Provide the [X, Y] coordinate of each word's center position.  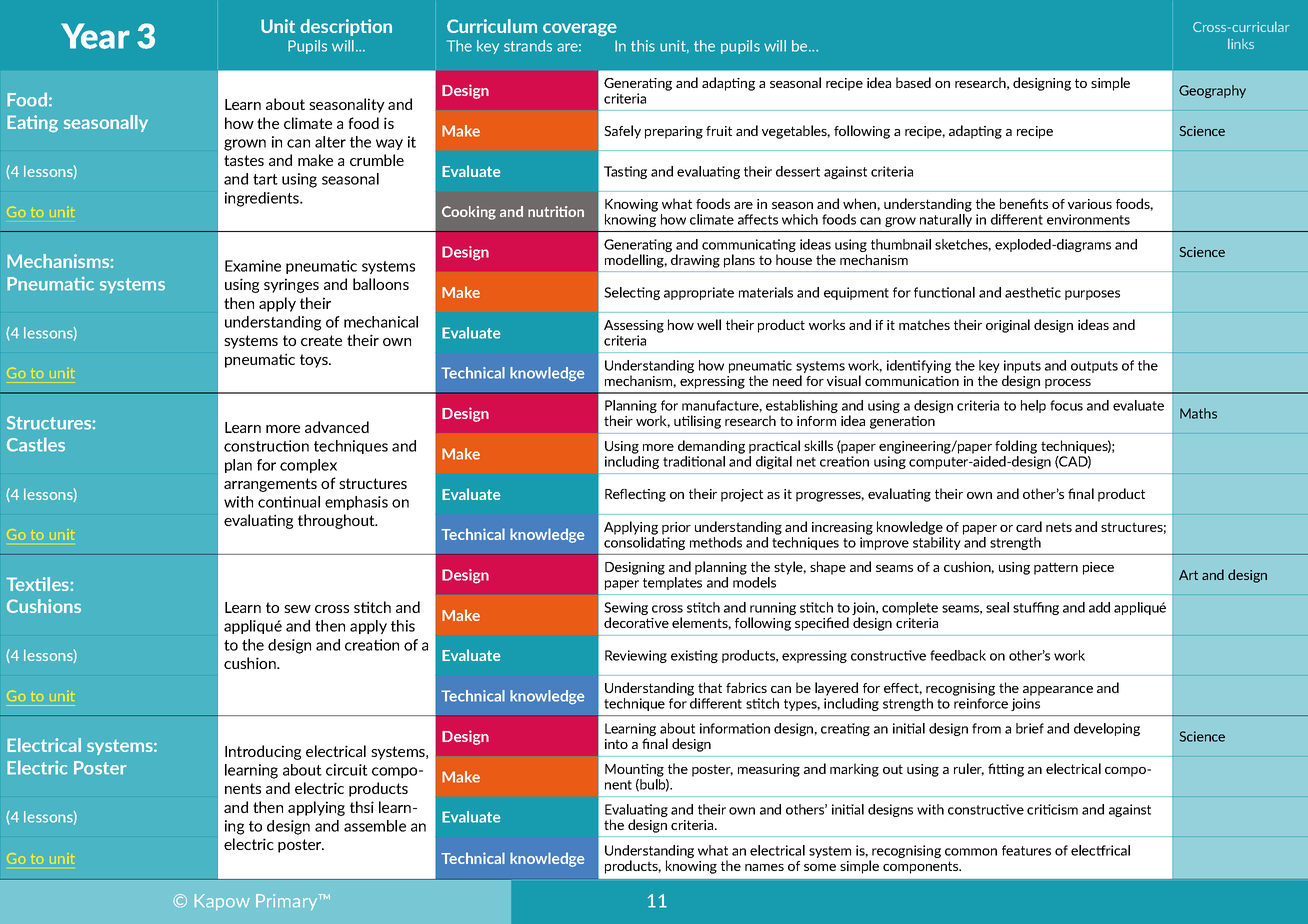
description [346, 27]
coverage [580, 30]
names [764, 867]
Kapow [222, 902]
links [1241, 43]
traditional [694, 461]
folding [1016, 447]
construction [266, 446]
